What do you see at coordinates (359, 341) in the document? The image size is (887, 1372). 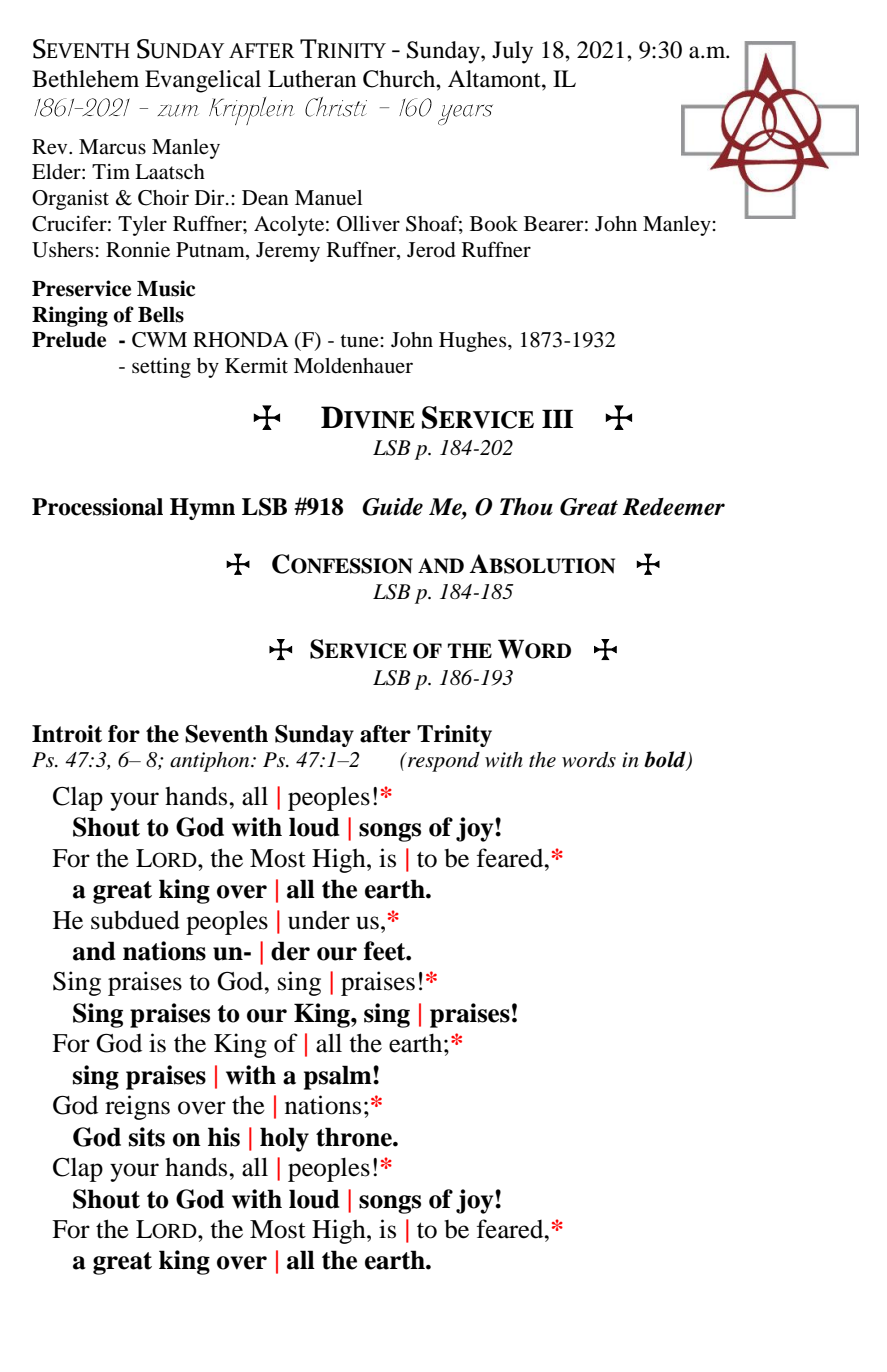 I see `tune` at bounding box center [359, 341].
